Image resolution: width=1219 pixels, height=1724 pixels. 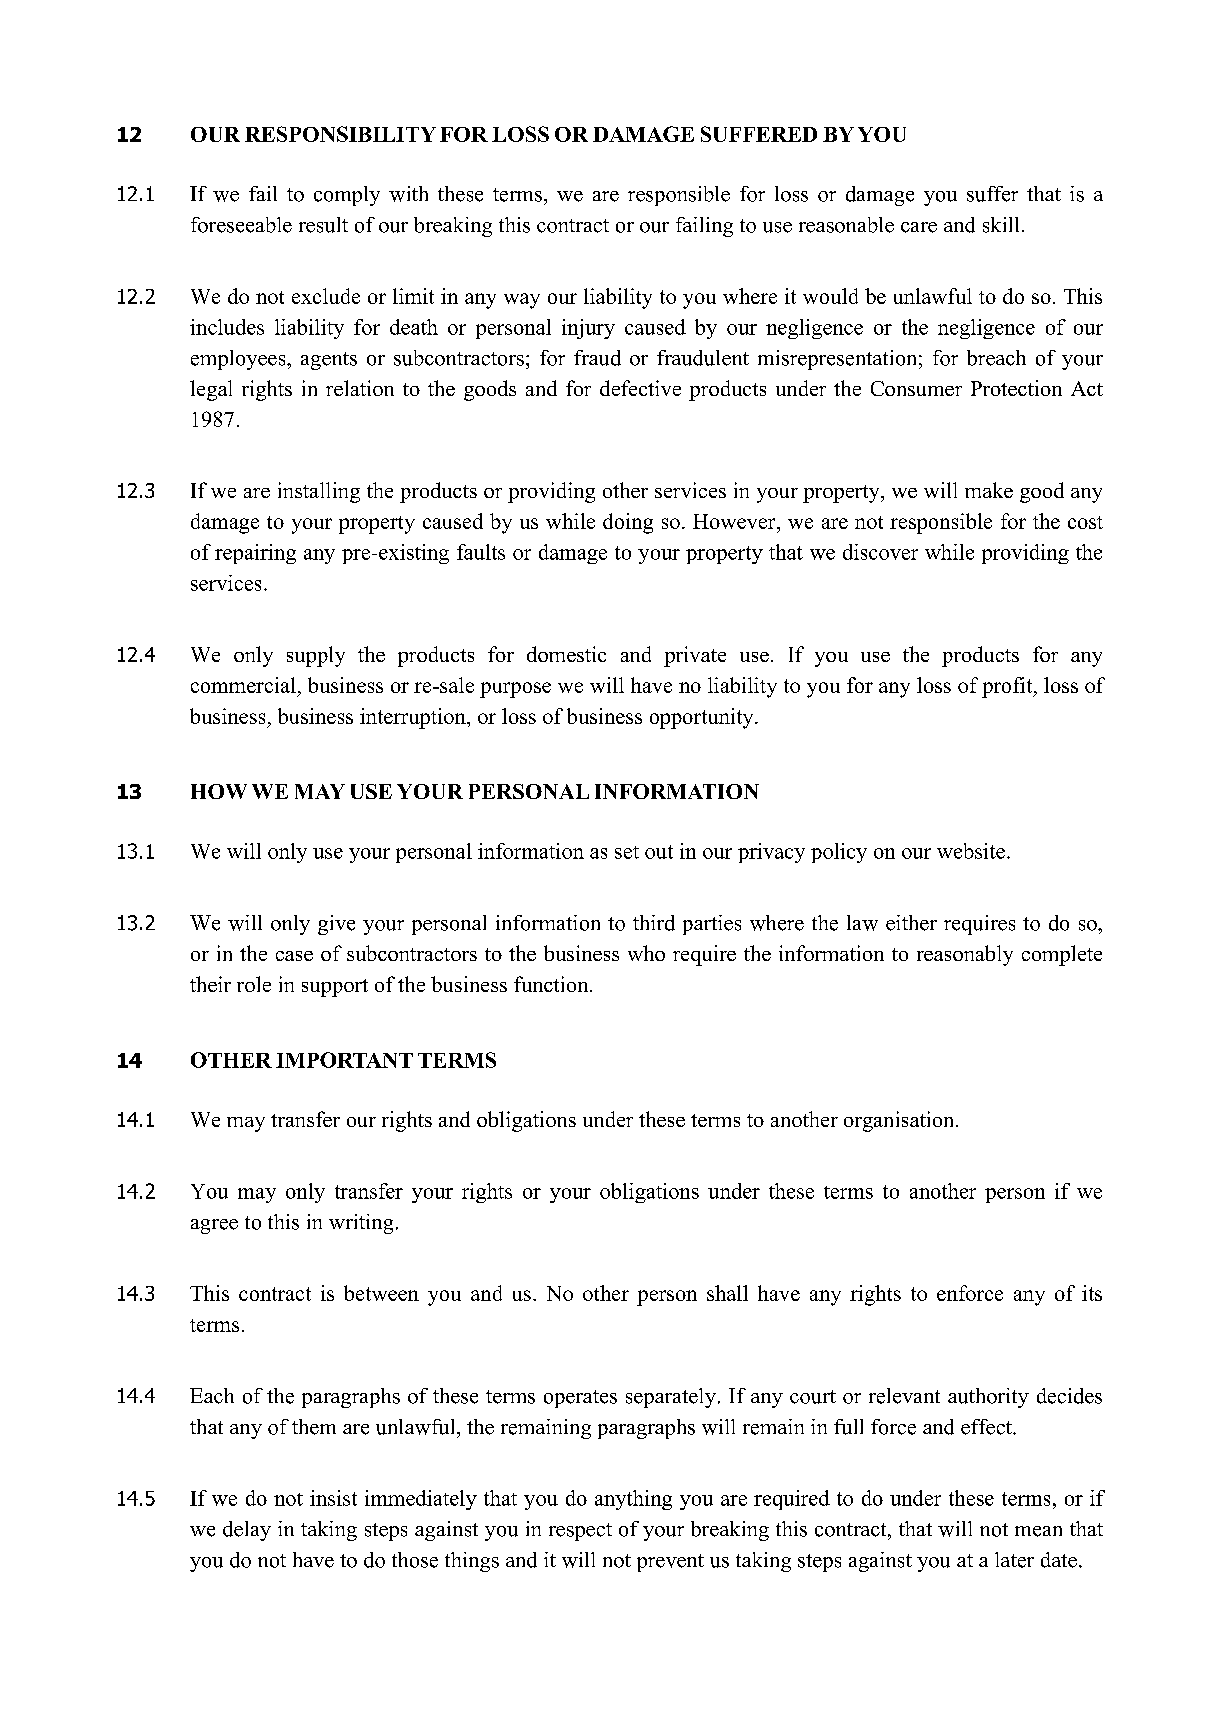 What do you see at coordinates (1038, 1531) in the document?
I see `mean` at bounding box center [1038, 1531].
